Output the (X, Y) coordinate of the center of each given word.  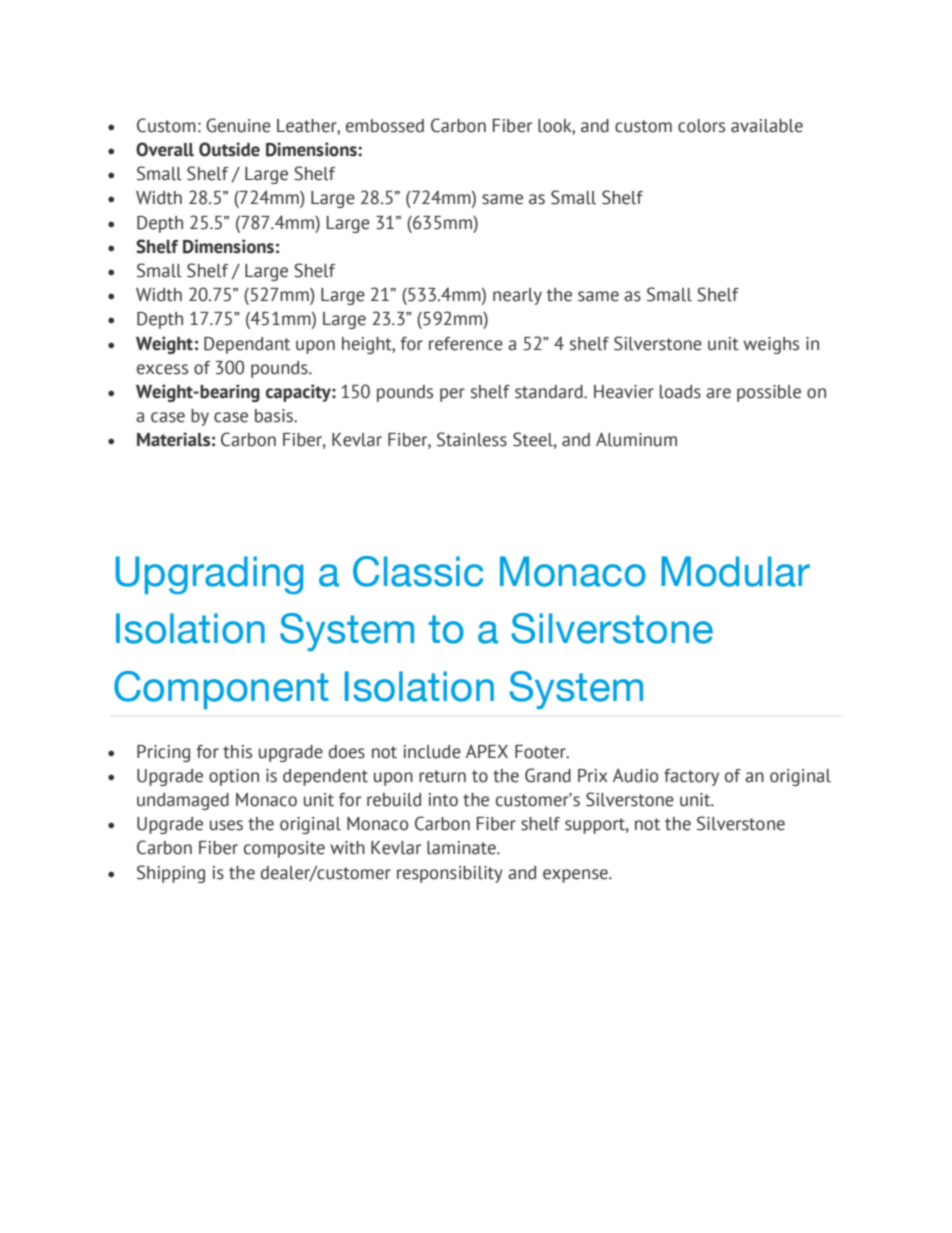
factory (691, 777)
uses (226, 825)
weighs (771, 345)
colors (701, 126)
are (718, 393)
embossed (385, 126)
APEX (487, 751)
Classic (418, 571)
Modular (735, 571)
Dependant (247, 345)
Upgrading (209, 575)
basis (275, 416)
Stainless (472, 439)
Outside (229, 149)
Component (221, 690)
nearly (517, 296)
